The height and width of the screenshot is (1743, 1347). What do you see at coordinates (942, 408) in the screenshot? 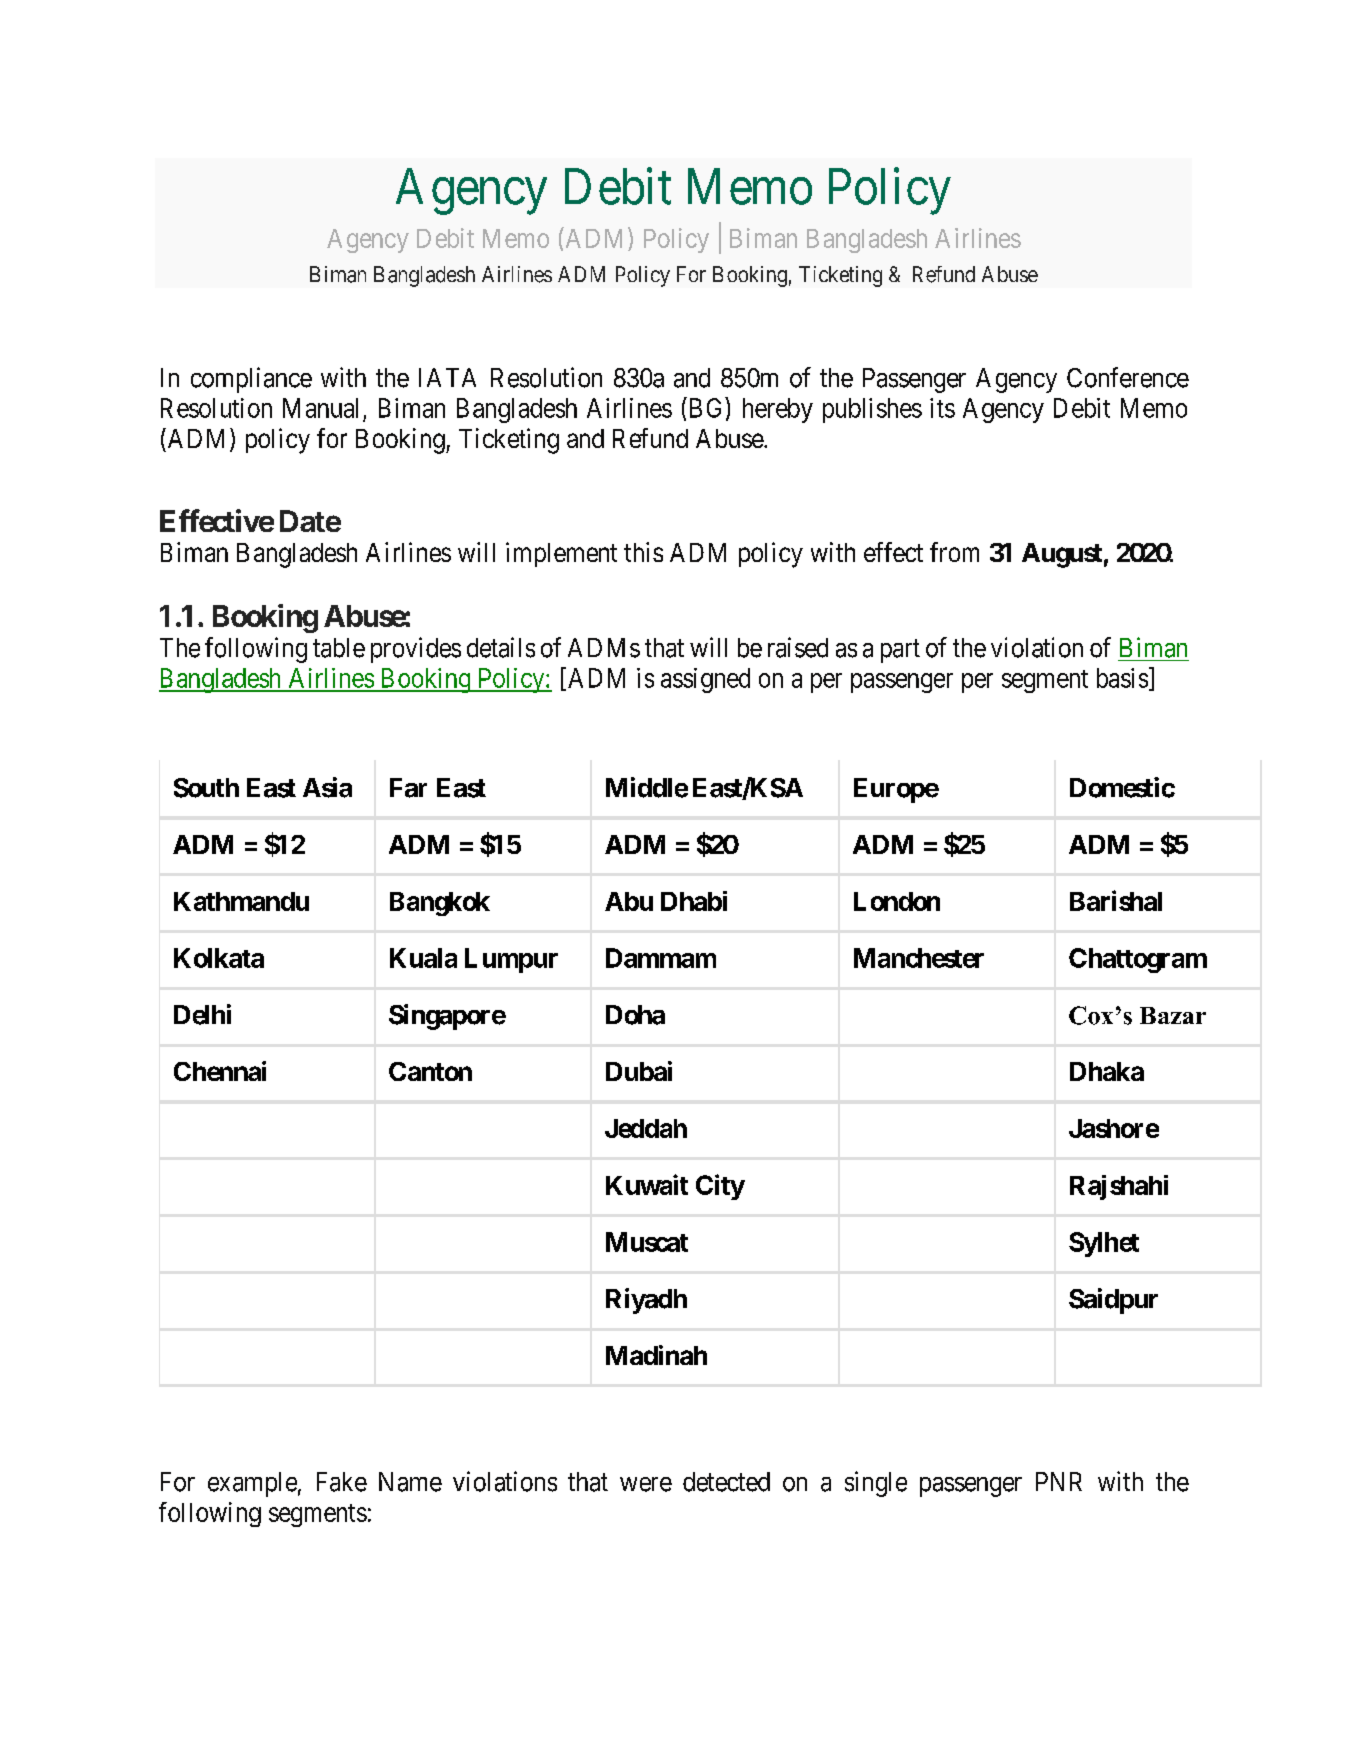
I see `its` at bounding box center [942, 408].
